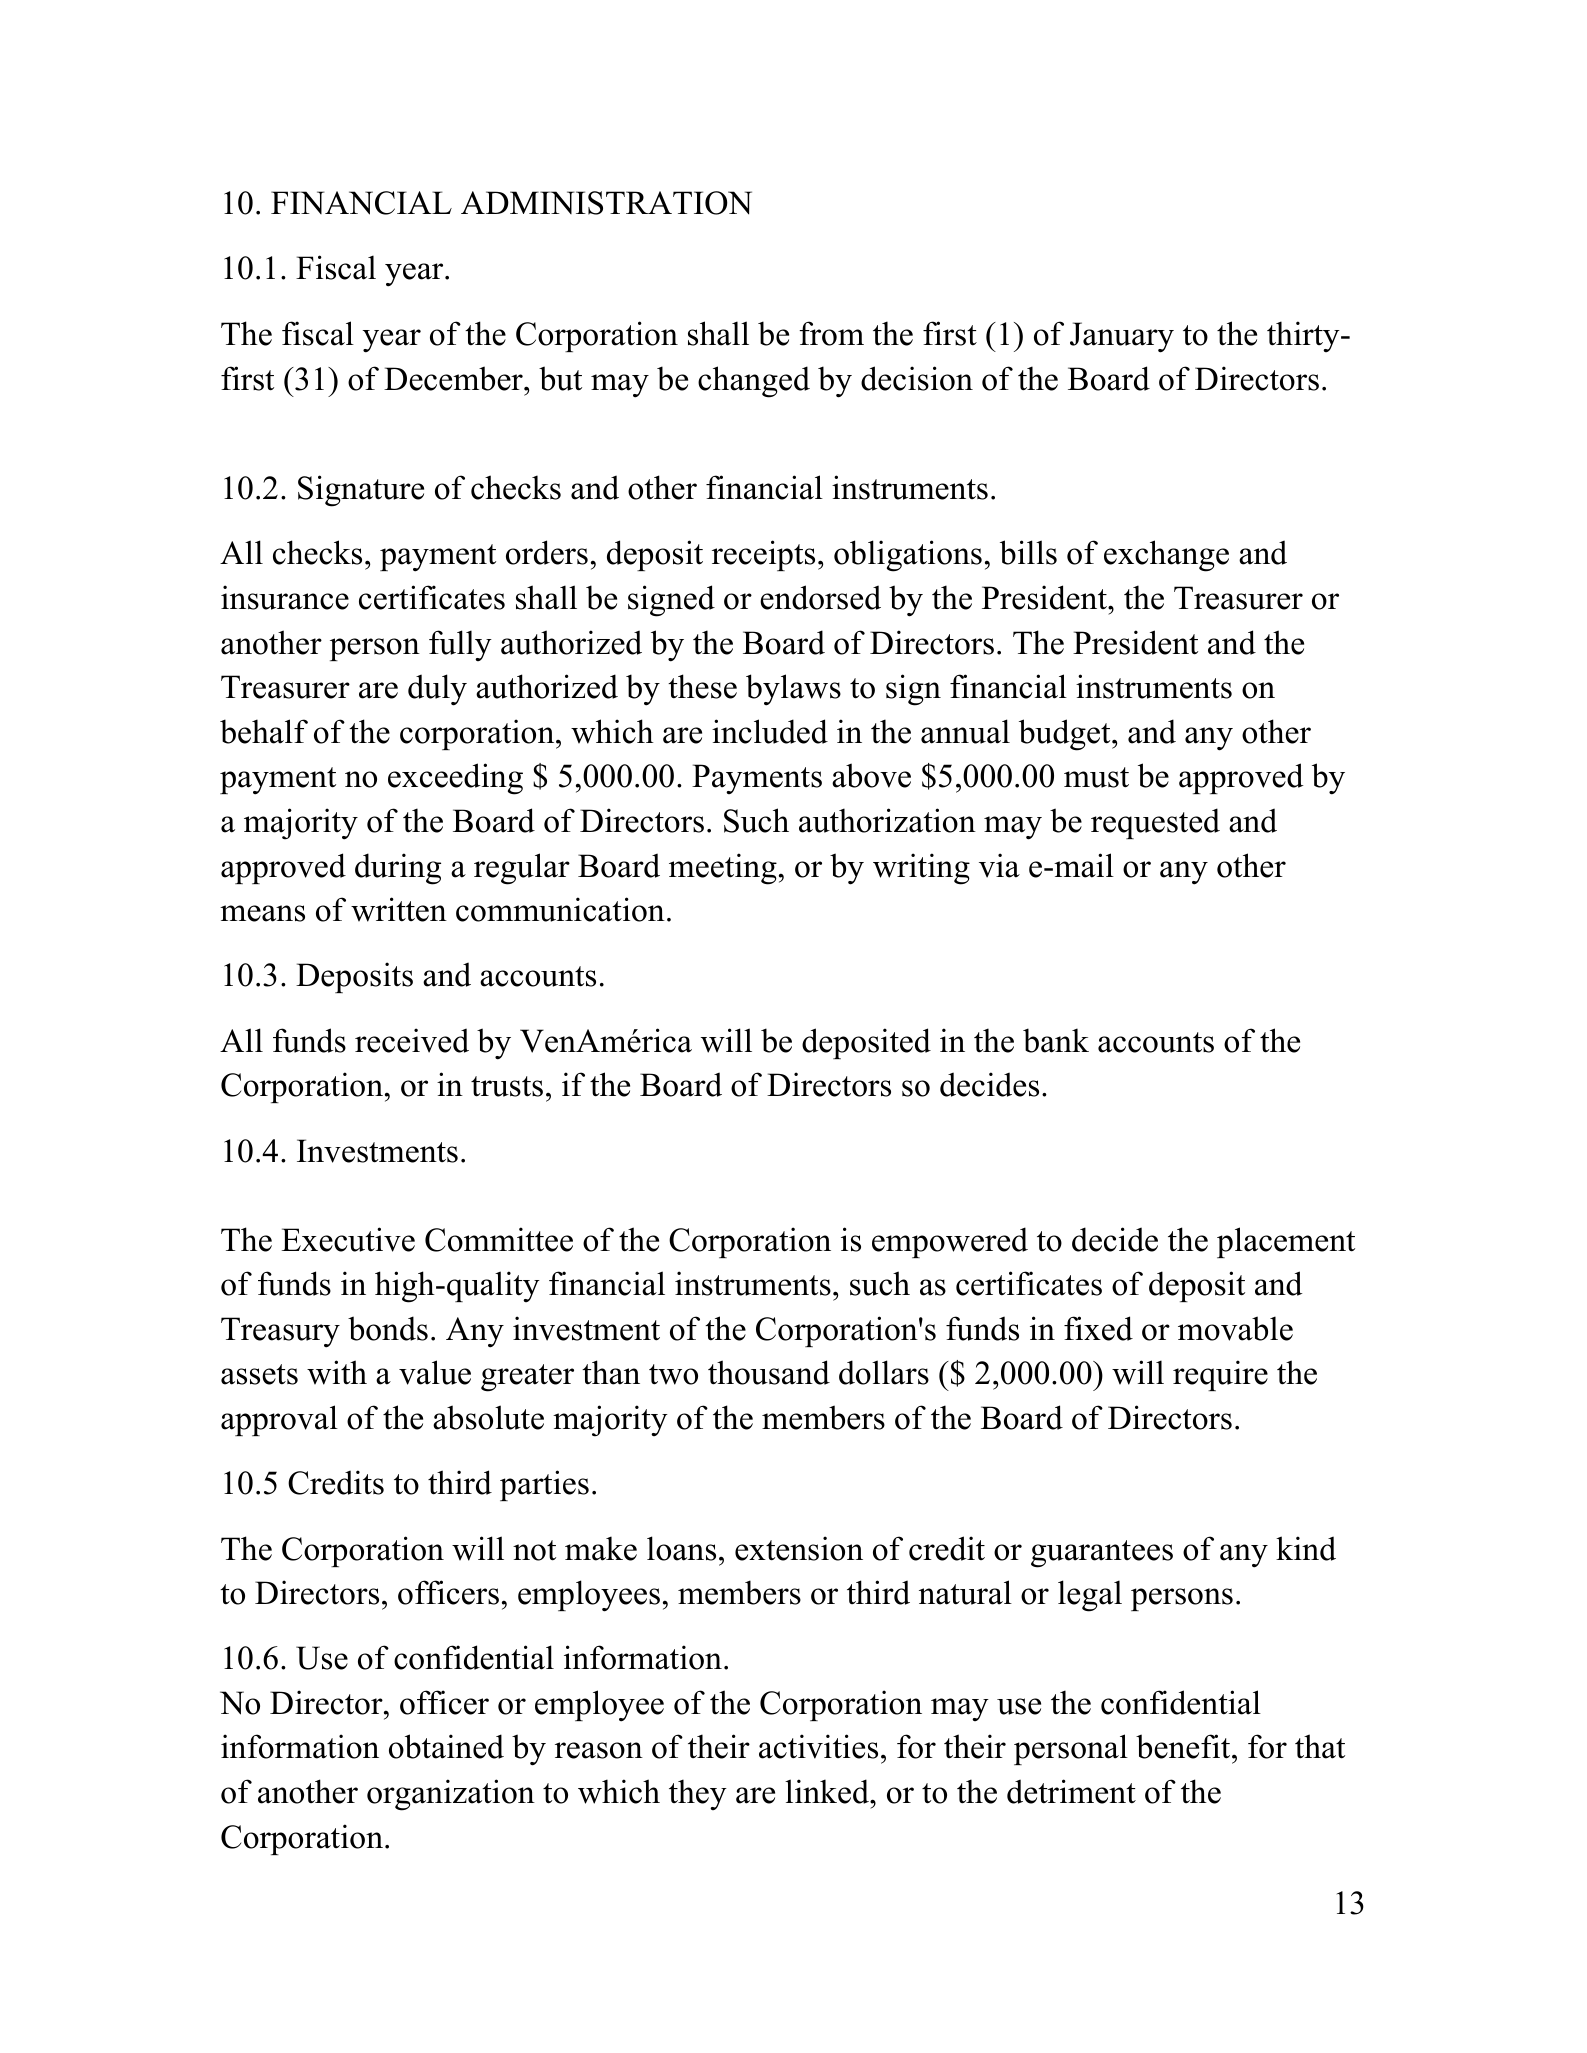 The width and height of the page is (1587, 2053). I want to click on from, so click(831, 333).
